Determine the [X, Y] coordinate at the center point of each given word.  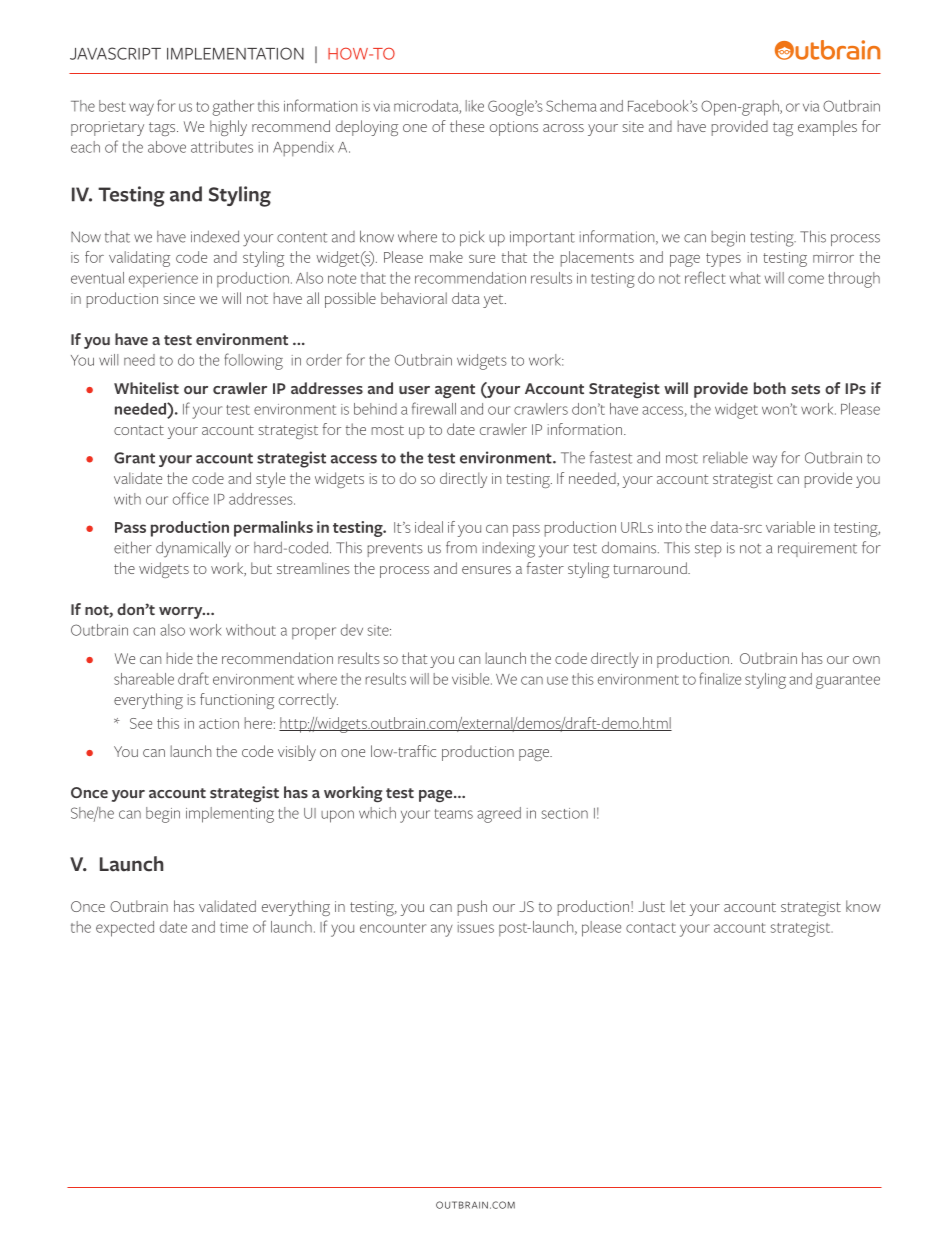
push [472, 908]
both [770, 388]
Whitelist [146, 388]
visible [472, 679]
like [475, 106]
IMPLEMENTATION [235, 53]
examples [827, 128]
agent [455, 391]
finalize [720, 678]
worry [182, 613]
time [234, 927]
